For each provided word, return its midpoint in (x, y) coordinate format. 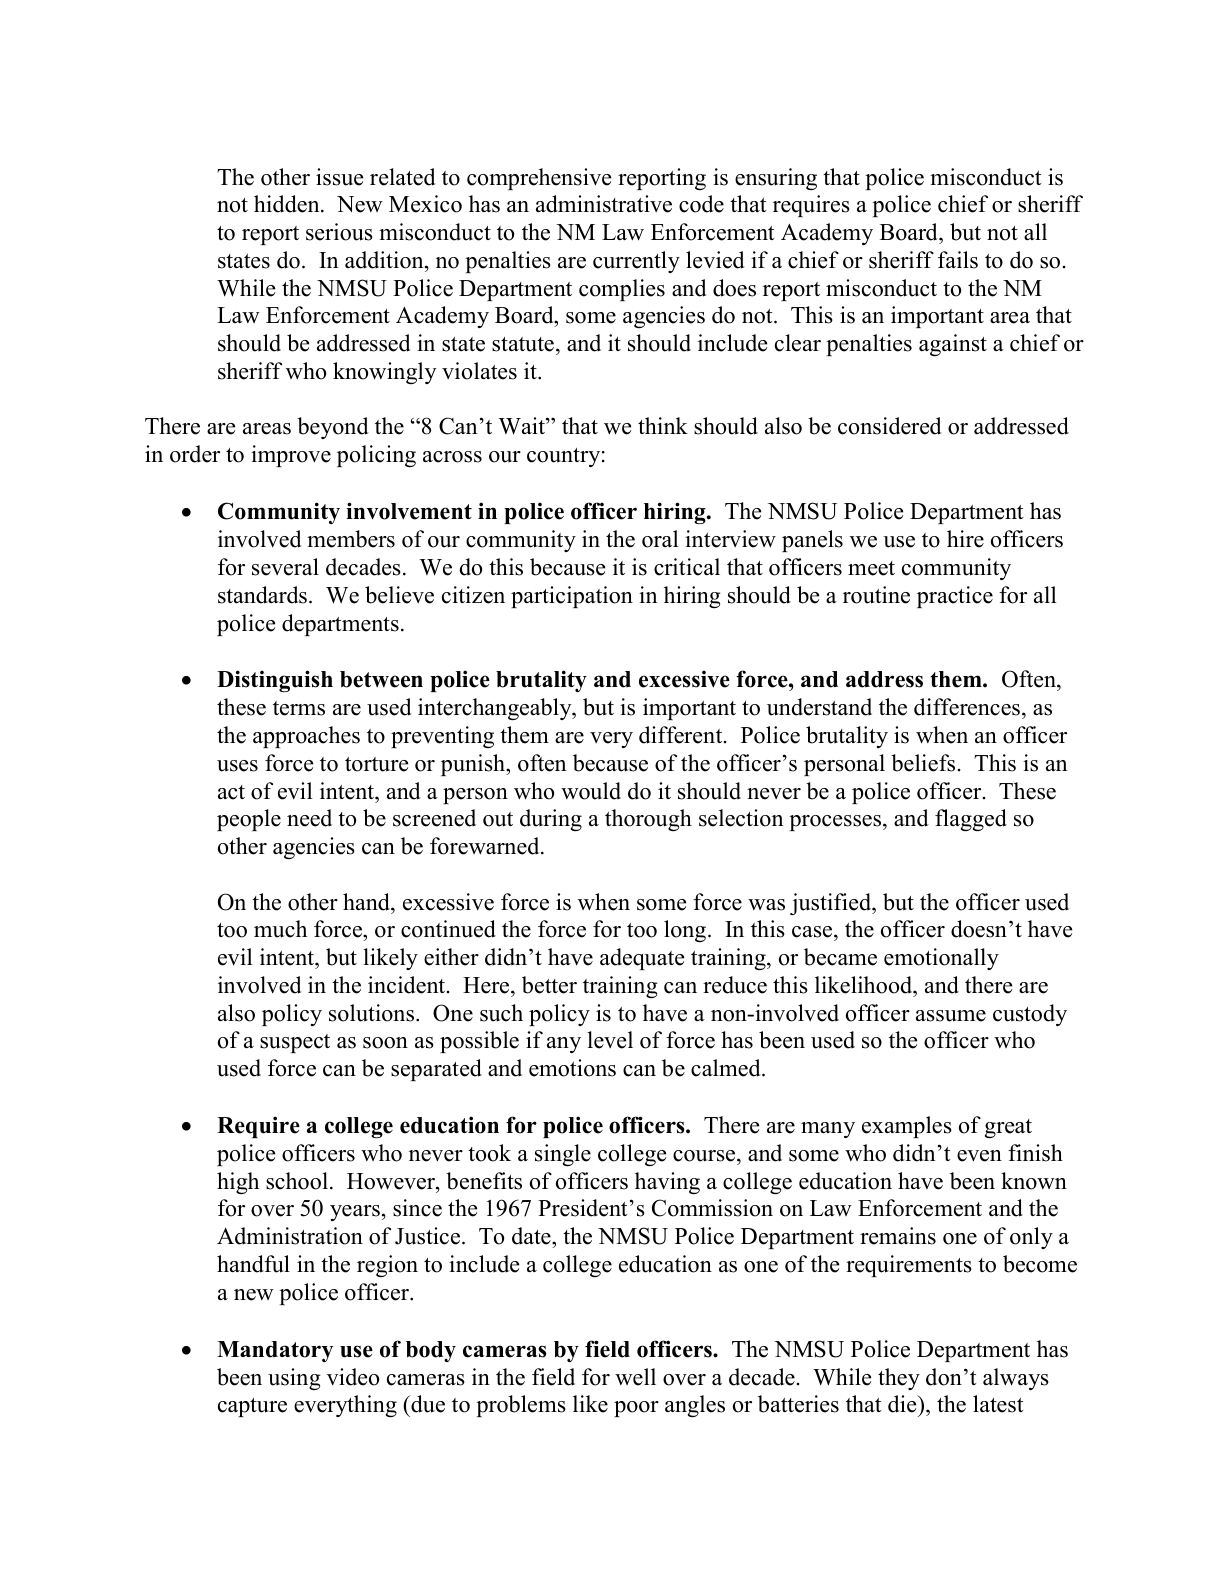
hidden (288, 204)
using (294, 1379)
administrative (604, 204)
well (635, 1377)
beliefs (923, 763)
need (309, 818)
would (591, 791)
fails (958, 260)
